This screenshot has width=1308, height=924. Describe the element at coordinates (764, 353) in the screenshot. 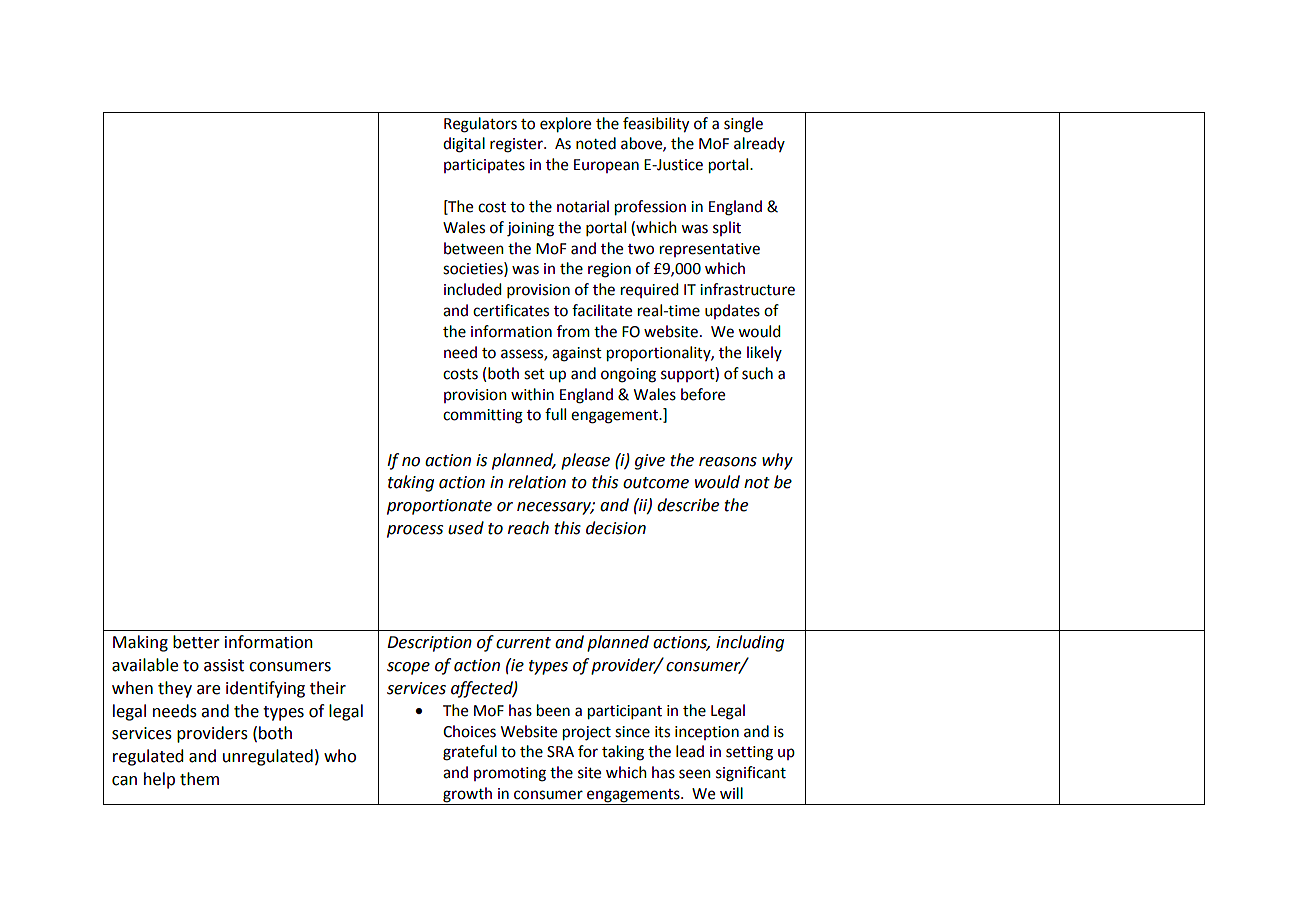

I see `likely` at that location.
